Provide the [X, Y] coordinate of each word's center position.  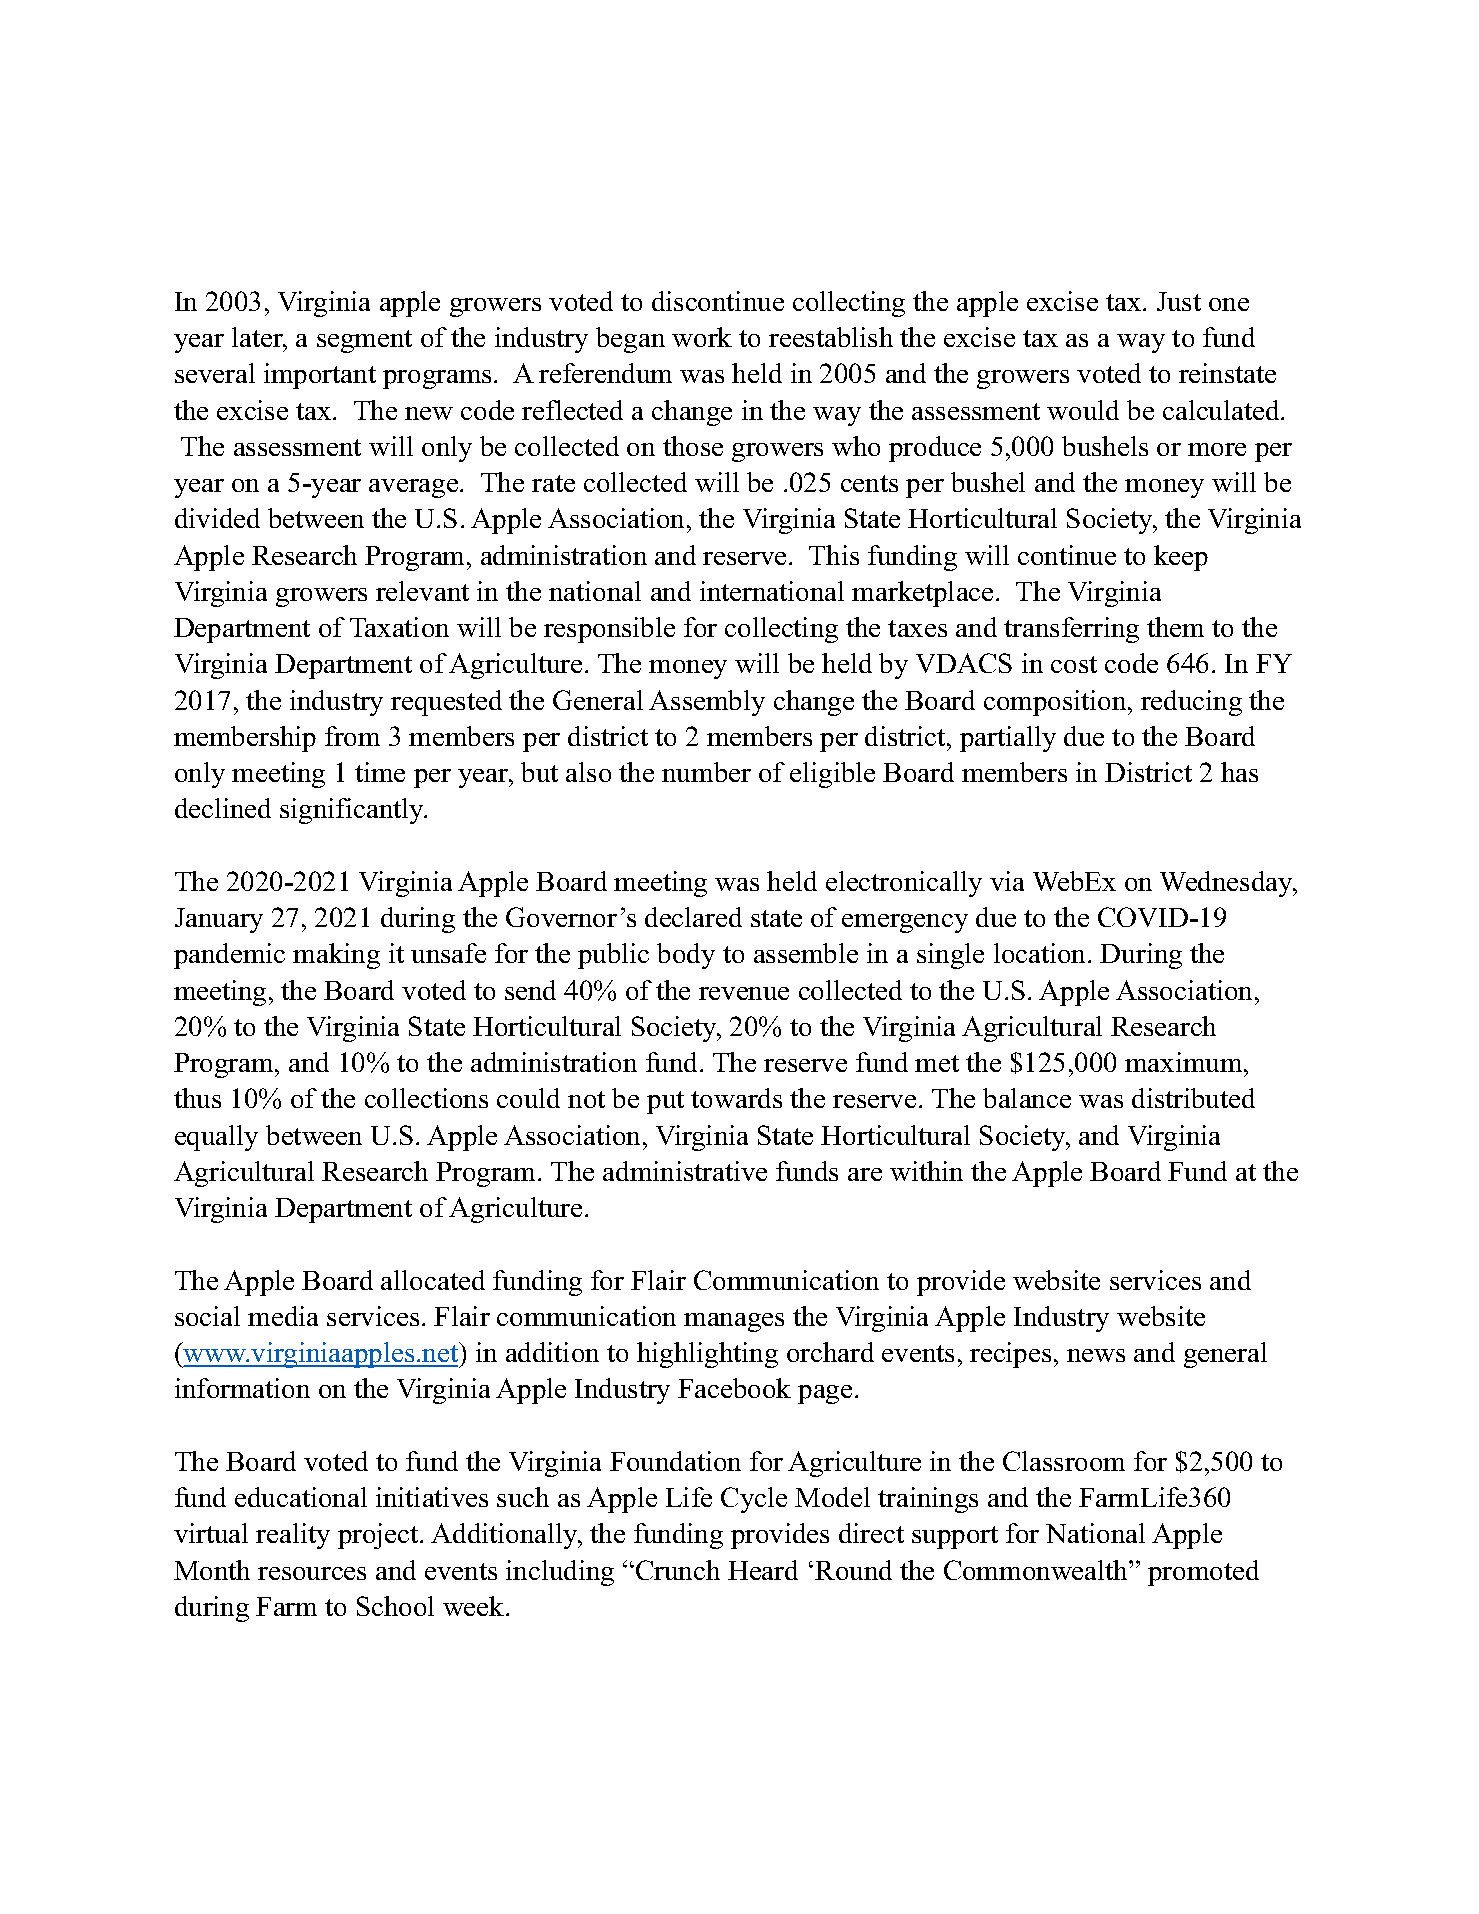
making [336, 956]
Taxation [399, 627]
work [702, 337]
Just [1179, 301]
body [686, 956]
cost [1074, 664]
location [1041, 953]
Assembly [707, 703]
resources [312, 1573]
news [1096, 1355]
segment [364, 341]
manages [734, 1322]
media [283, 1316]
